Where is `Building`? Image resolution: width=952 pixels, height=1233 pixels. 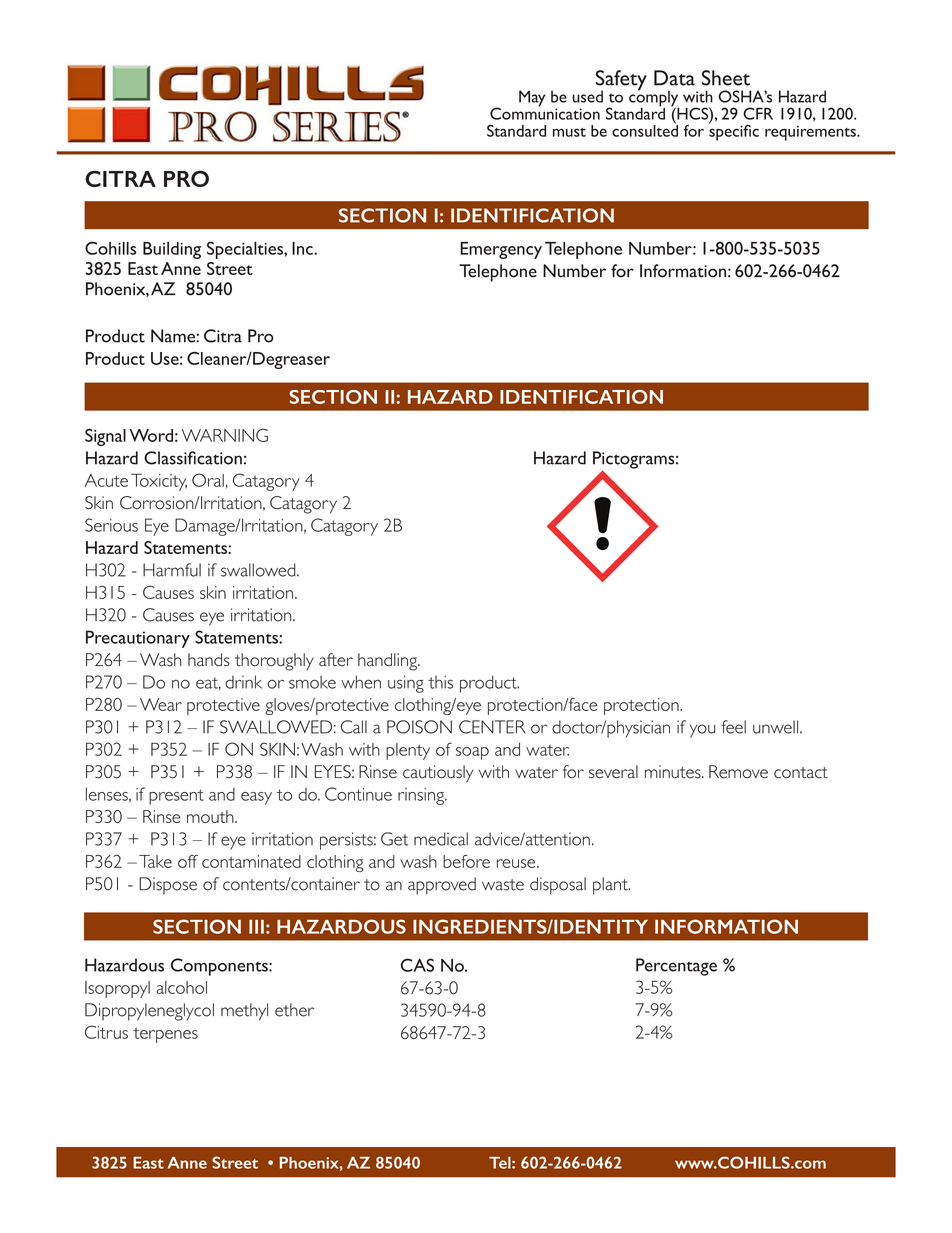 Building is located at coordinates (172, 250).
